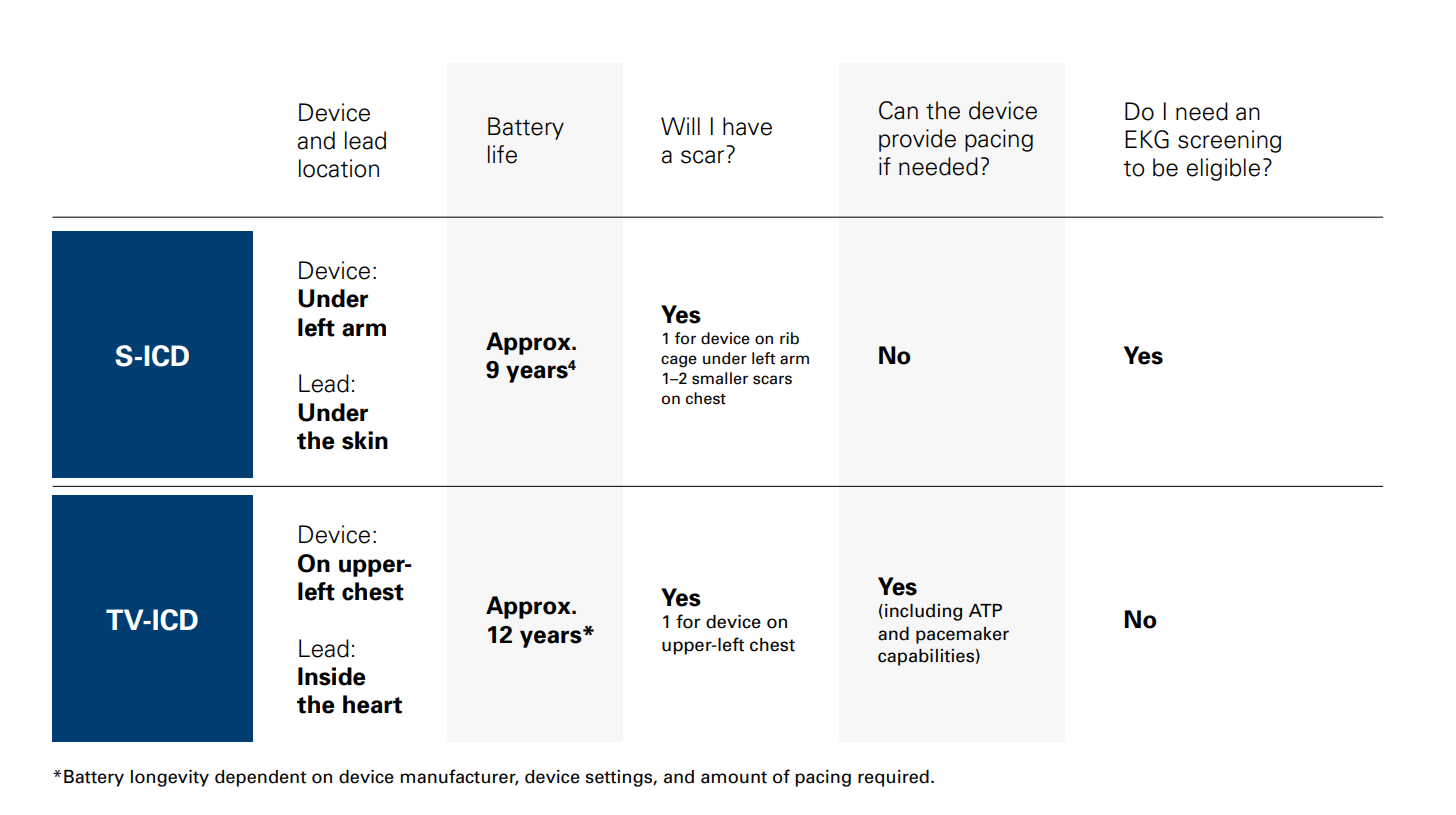 Image resolution: width=1456 pixels, height=815 pixels. What do you see at coordinates (680, 126) in the page?
I see `Will` at bounding box center [680, 126].
